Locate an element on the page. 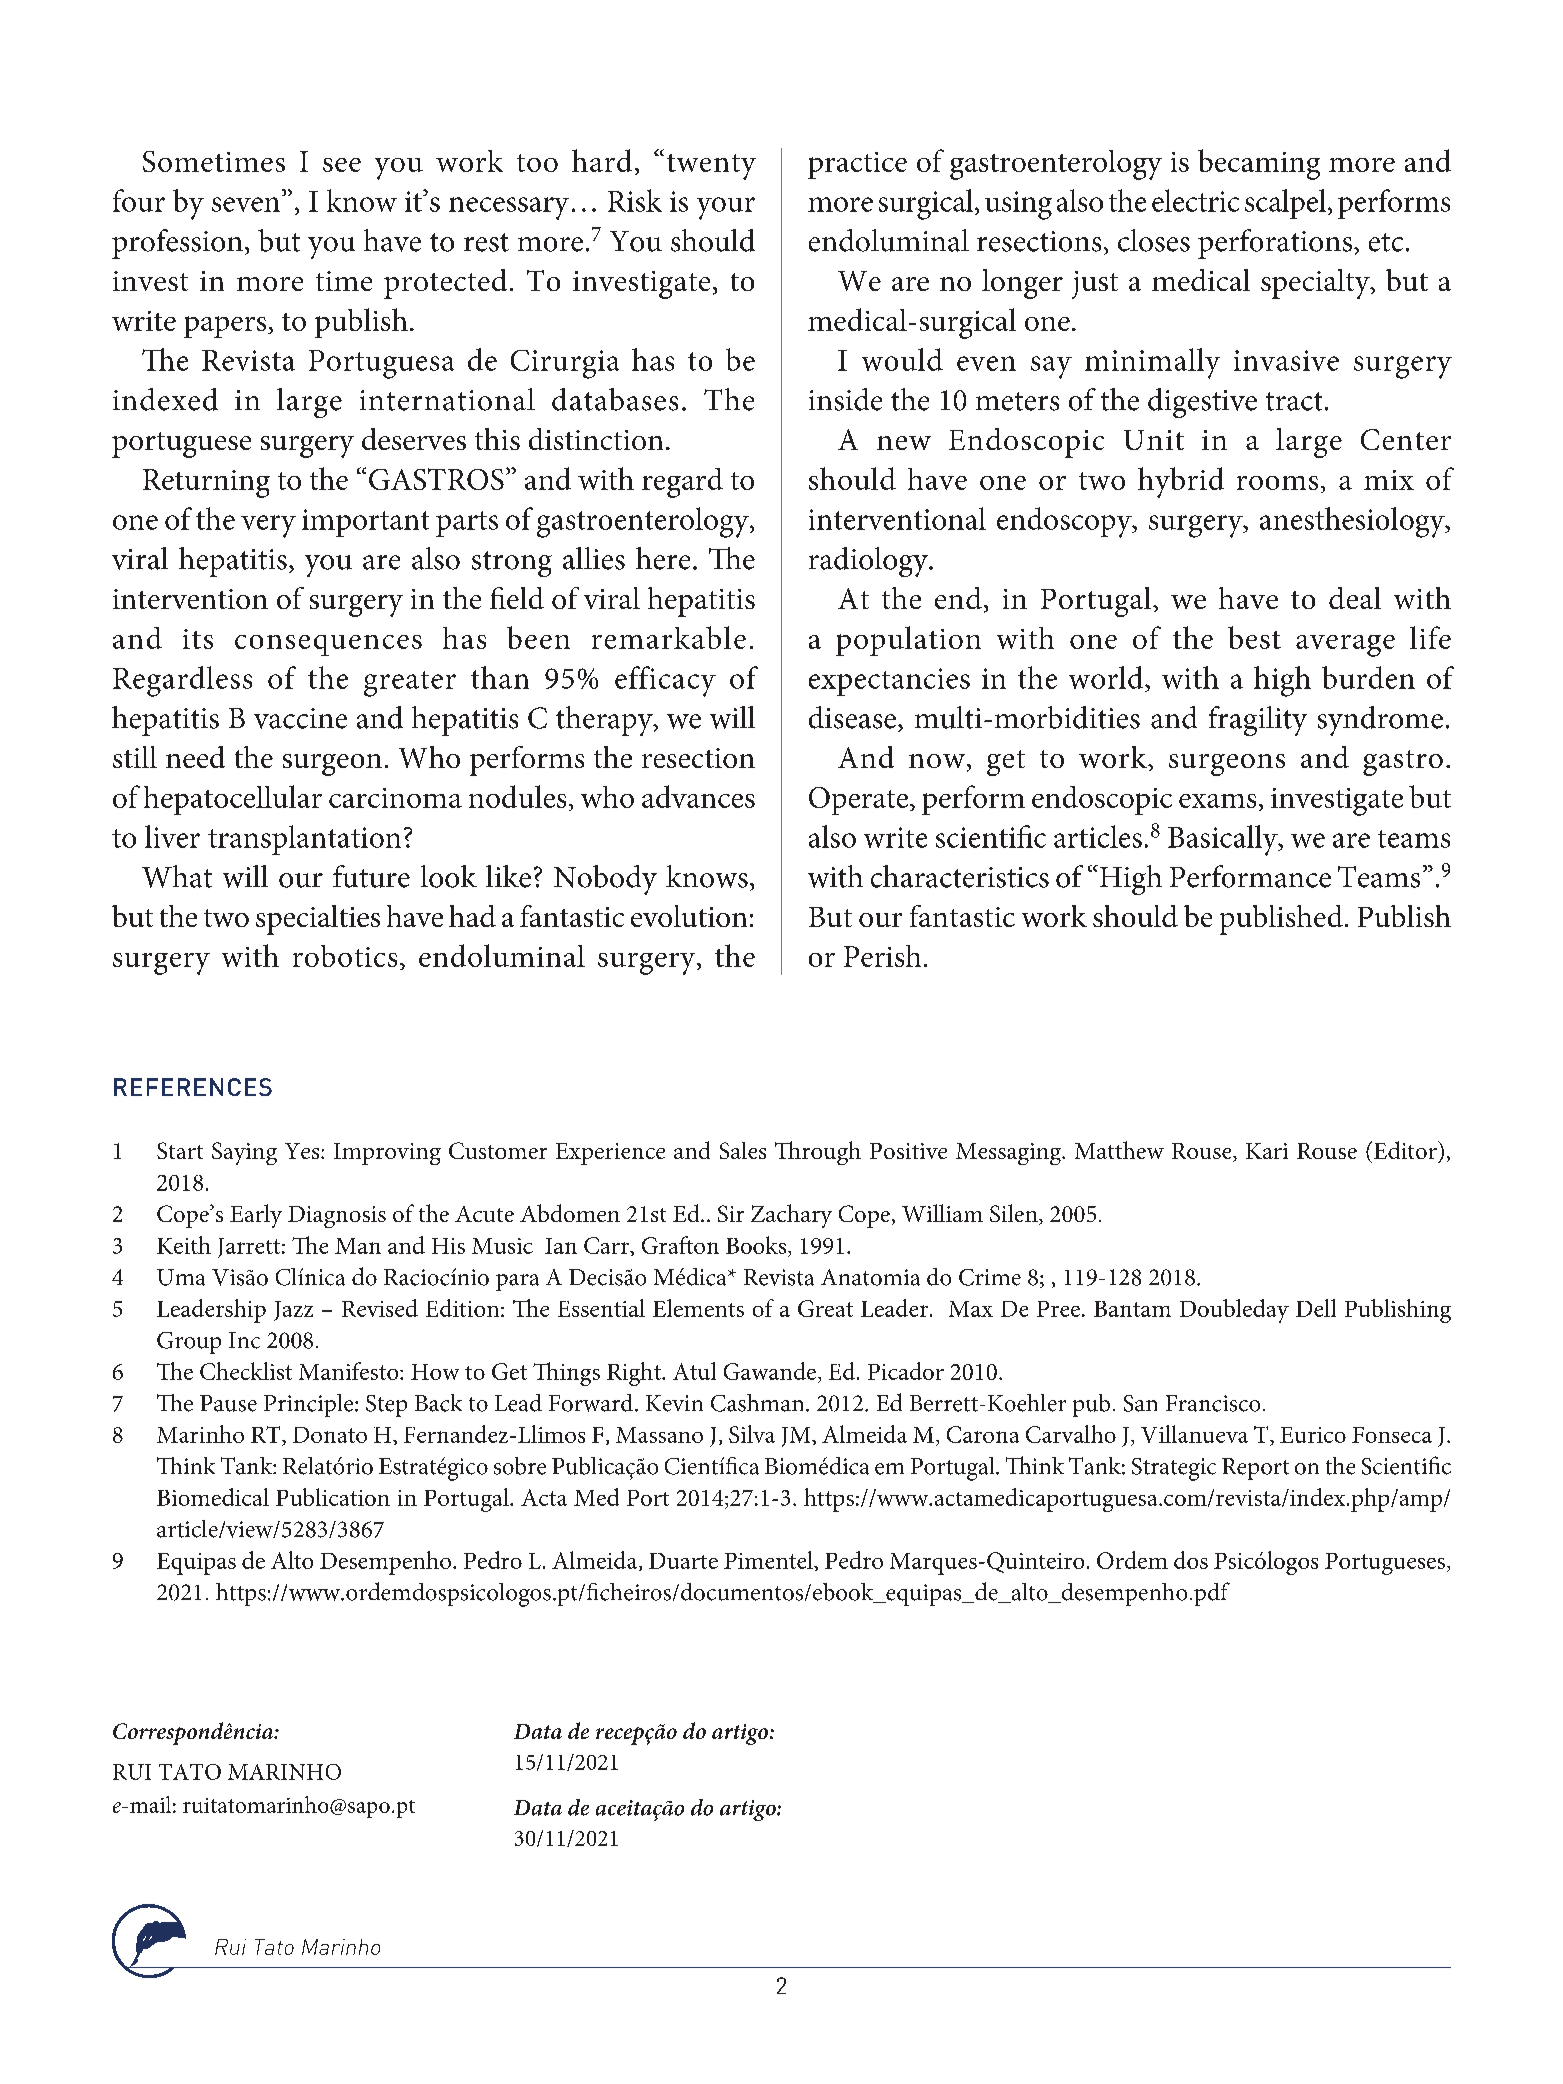 This page has width=1563, height=2084. fragility is located at coordinates (1258, 721).
